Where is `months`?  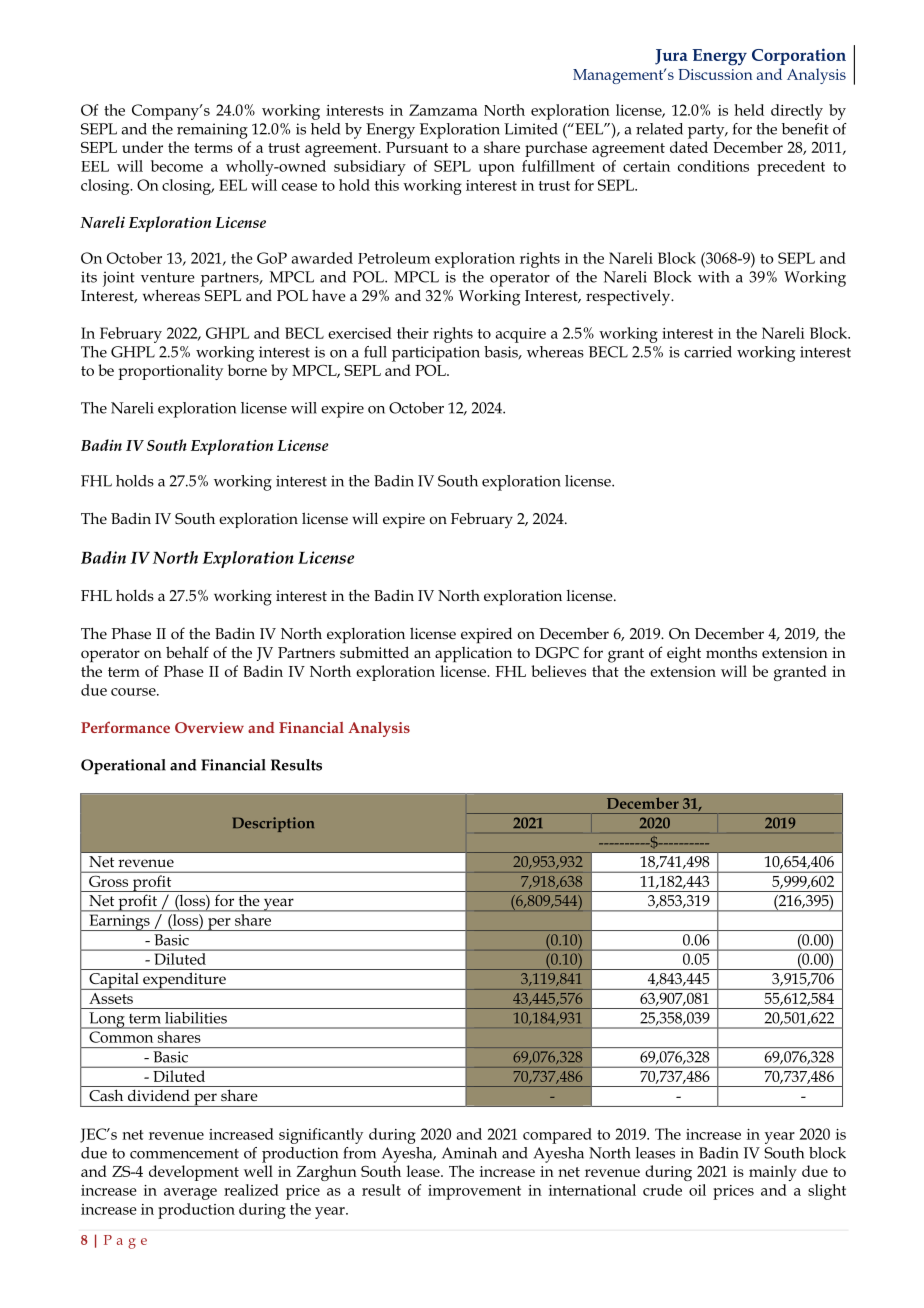 months is located at coordinates (731, 652).
